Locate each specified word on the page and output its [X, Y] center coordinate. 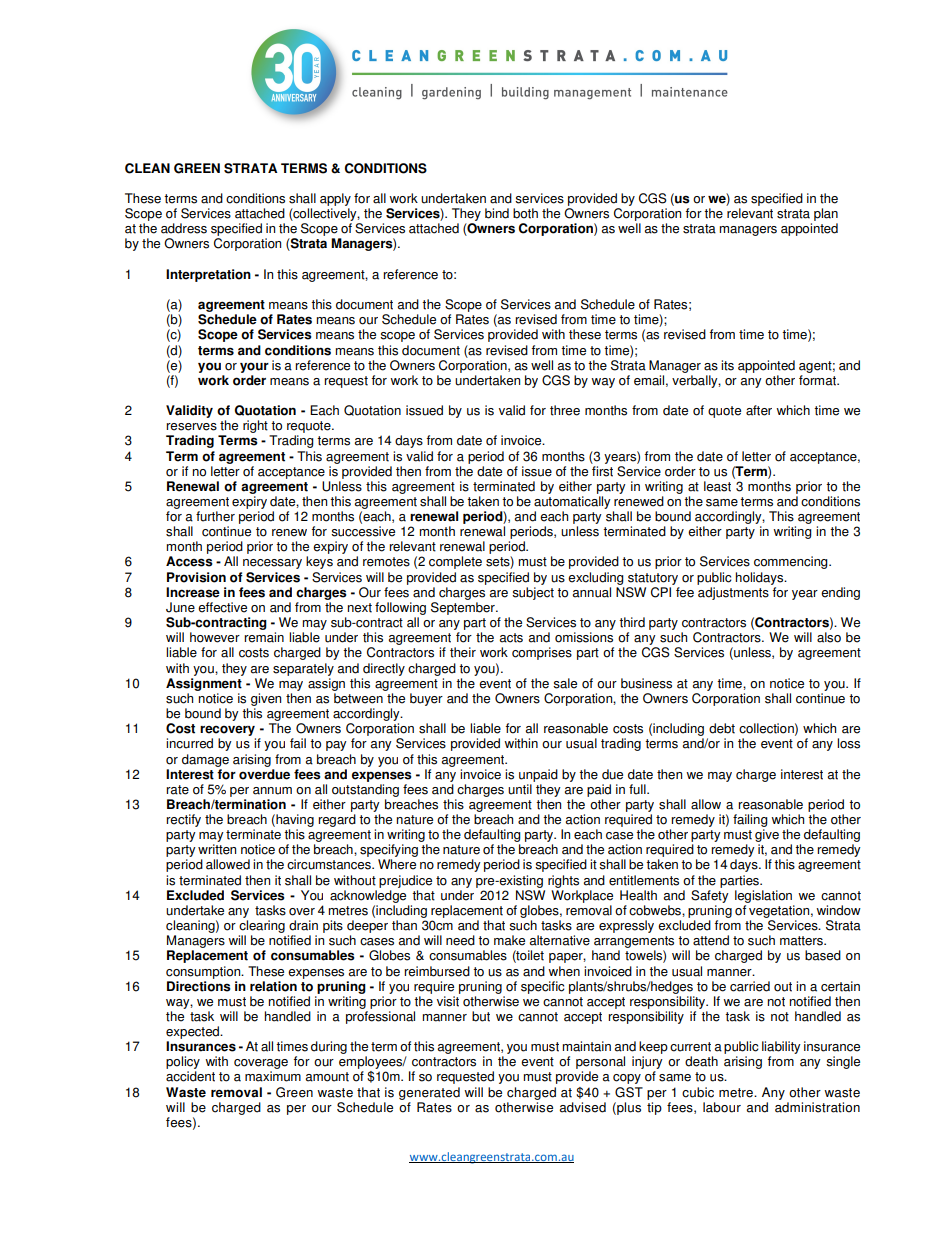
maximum [273, 1076]
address [184, 228]
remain [264, 637]
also [829, 637]
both [525, 213]
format [819, 380]
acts [511, 638]
